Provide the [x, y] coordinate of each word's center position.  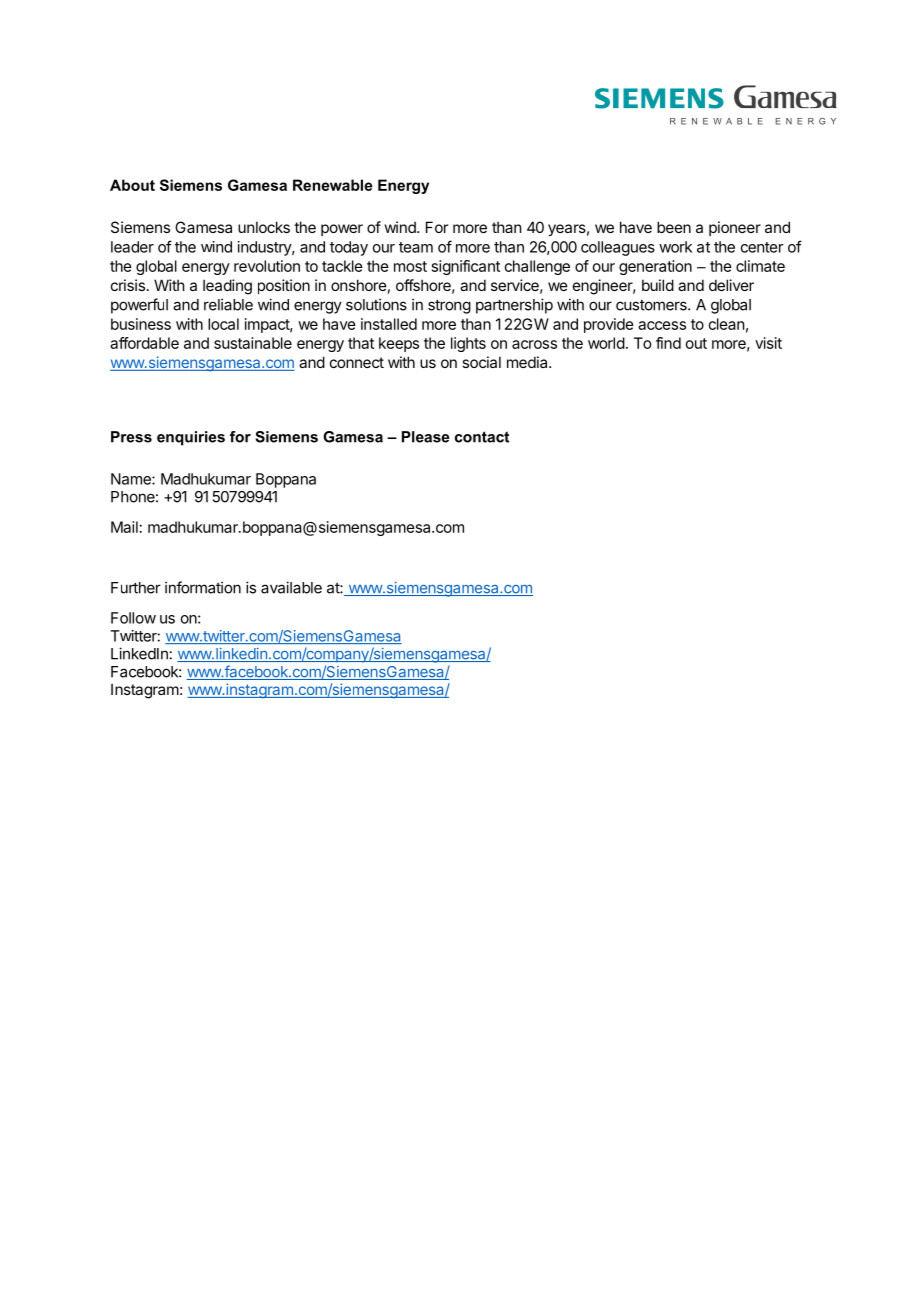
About [132, 185]
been [674, 227]
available [291, 587]
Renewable [332, 185]
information [203, 587]
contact [482, 437]
